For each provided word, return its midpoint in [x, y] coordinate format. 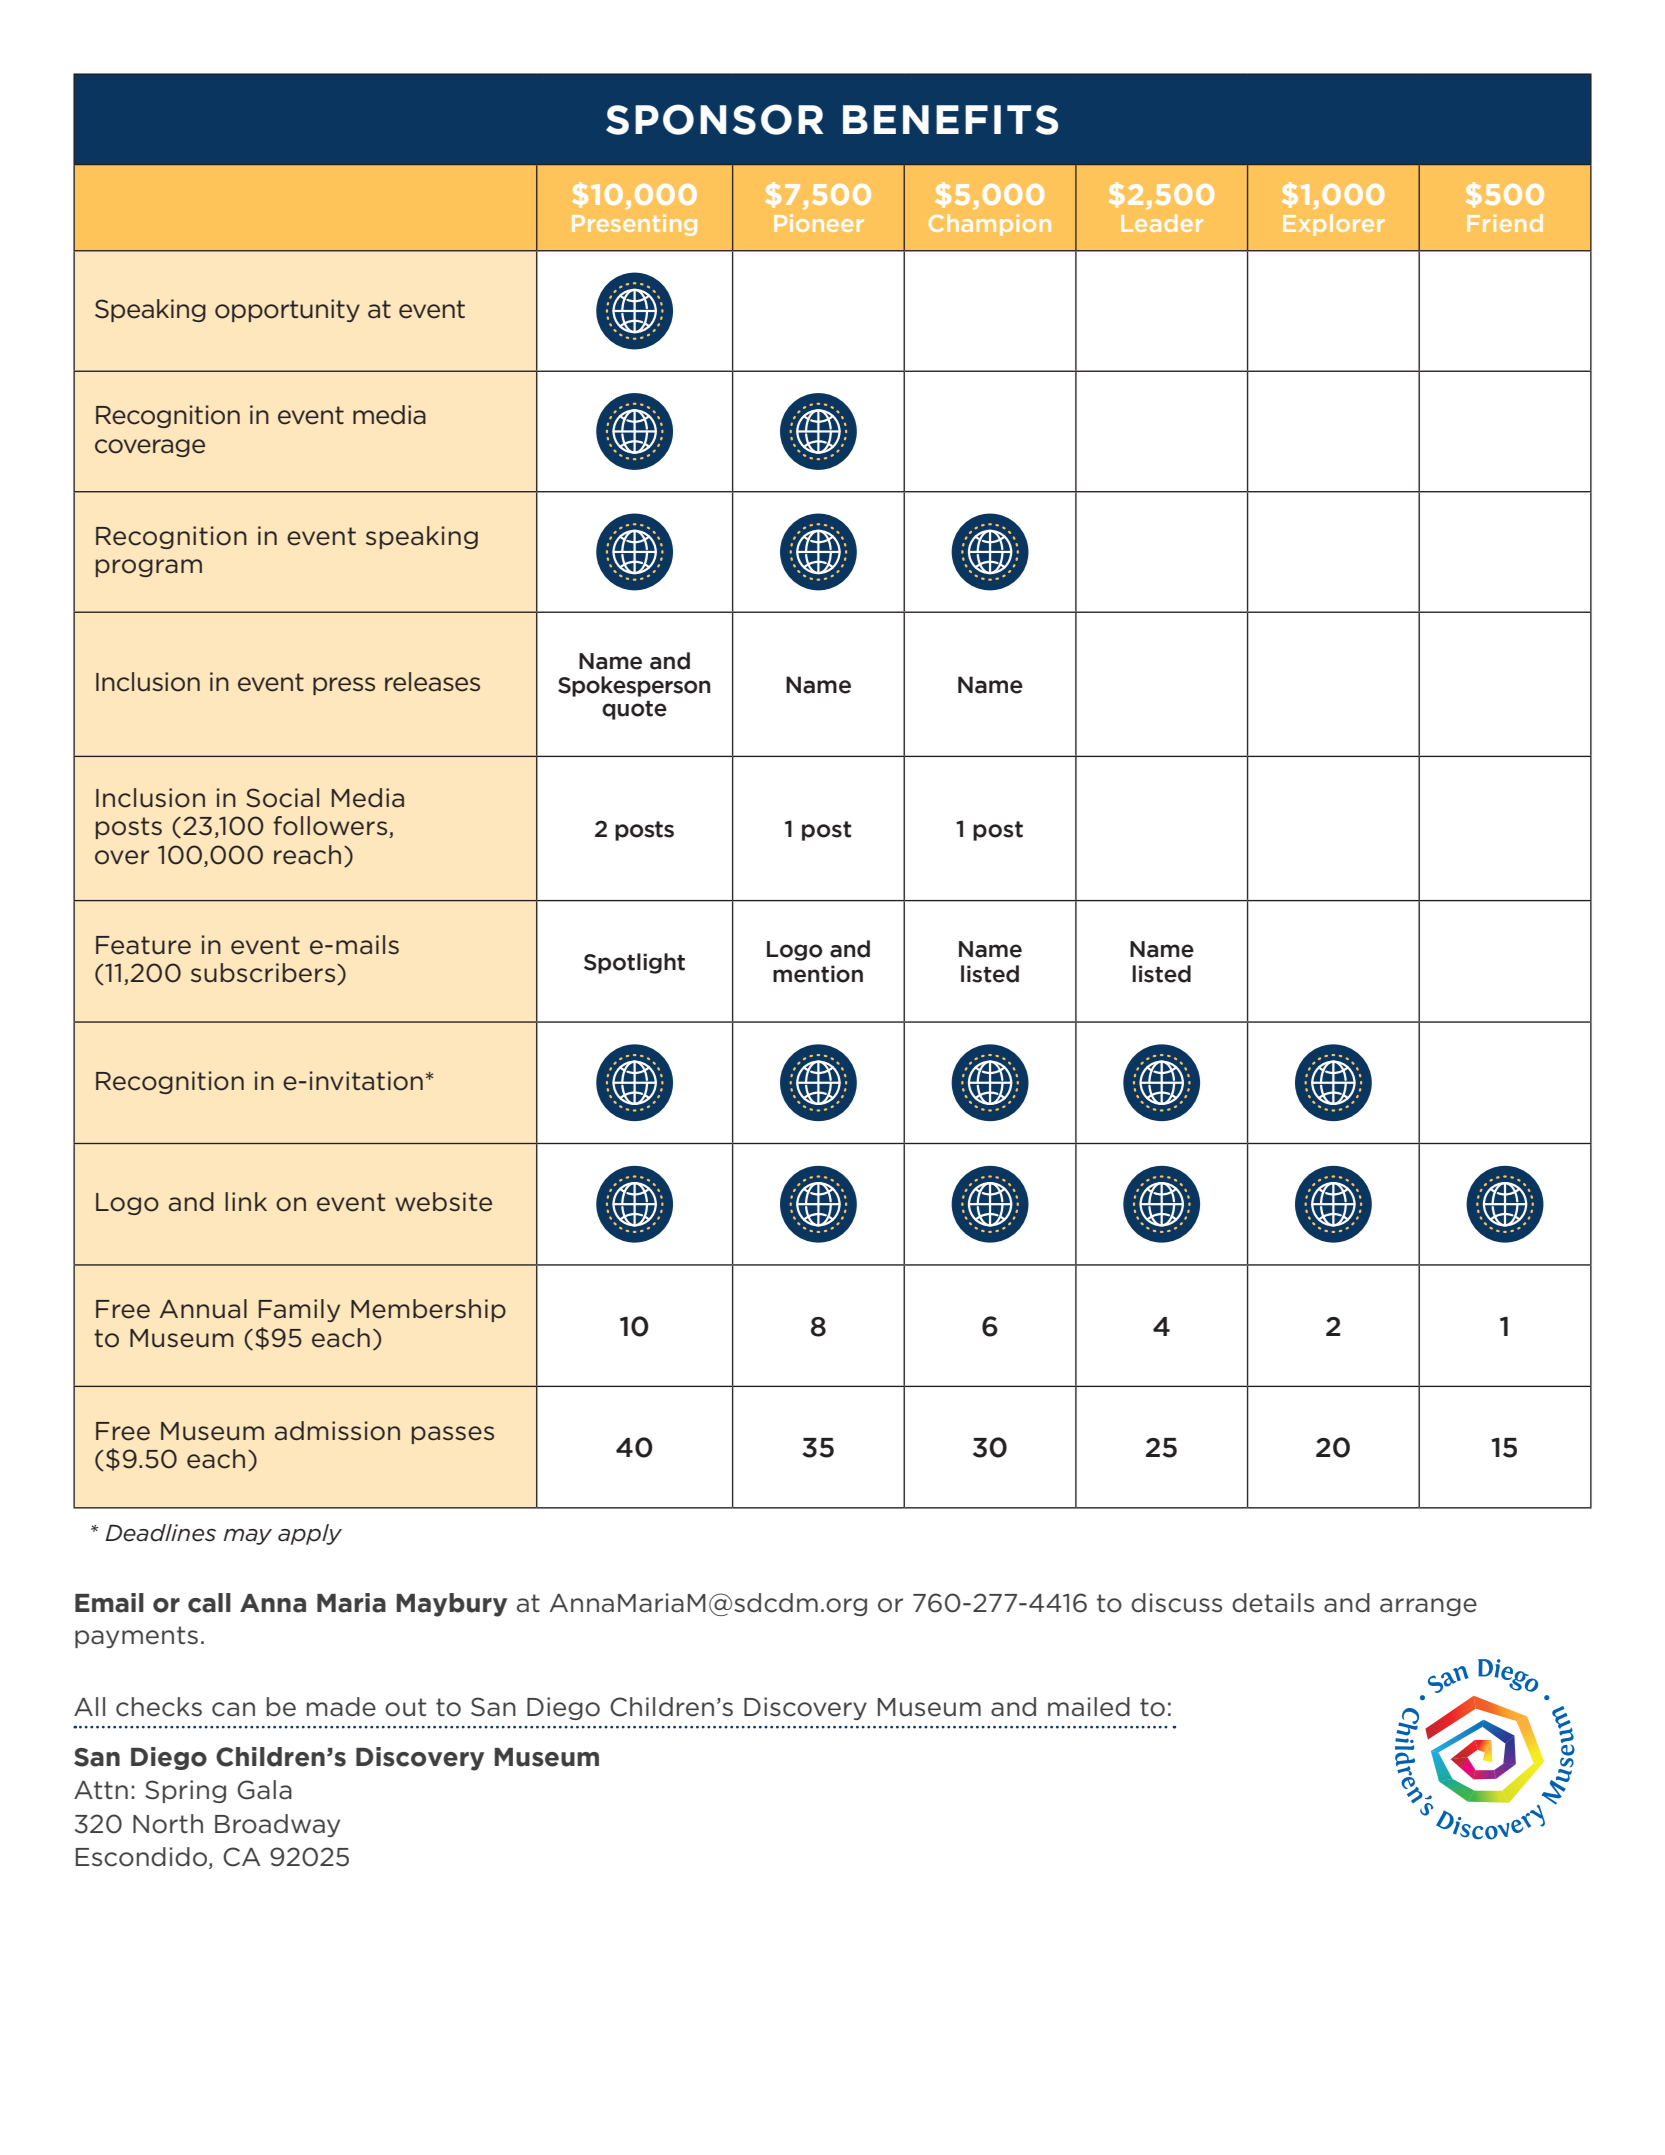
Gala [264, 1790]
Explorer [1334, 225]
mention [818, 974]
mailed [1089, 1707]
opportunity [287, 310]
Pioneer [819, 223]
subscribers [264, 974]
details [1273, 1603]
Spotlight [634, 963]
